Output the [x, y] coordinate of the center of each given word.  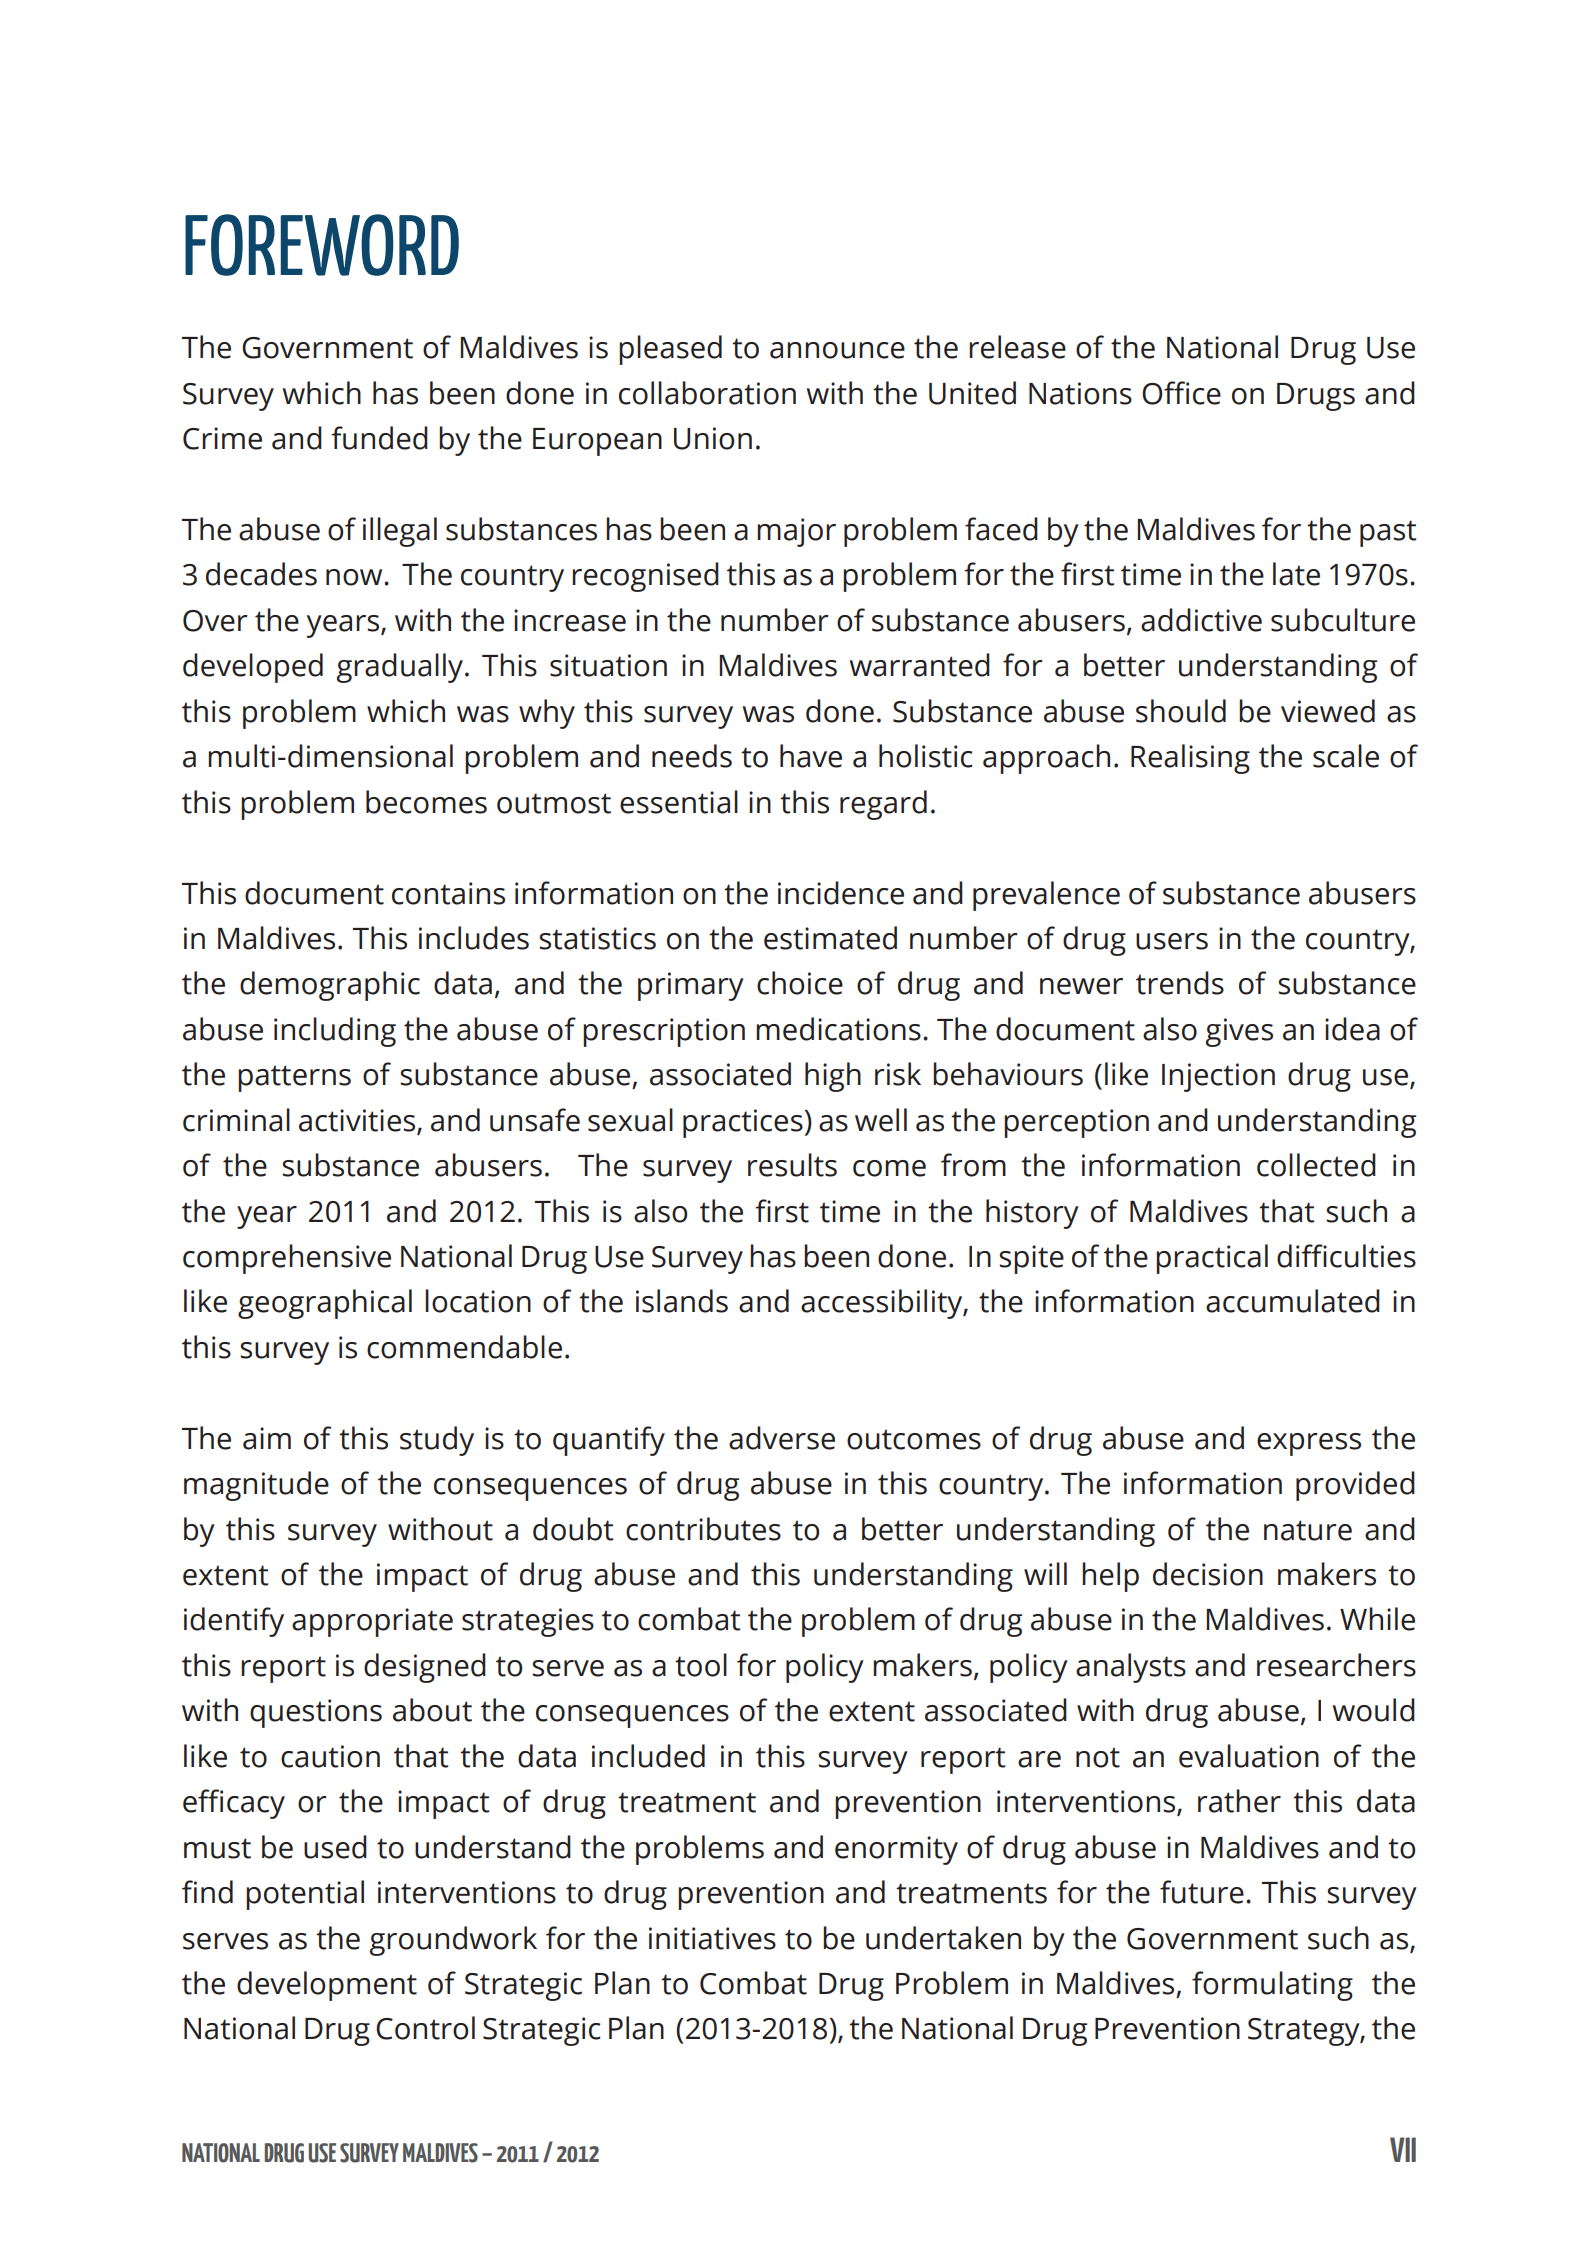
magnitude [256, 1486]
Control [425, 2028]
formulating [1272, 1986]
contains [448, 893]
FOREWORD [322, 245]
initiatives [712, 1938]
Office [1181, 393]
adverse [782, 1438]
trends [1180, 983]
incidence [841, 893]
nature [1308, 1530]
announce [837, 350]
